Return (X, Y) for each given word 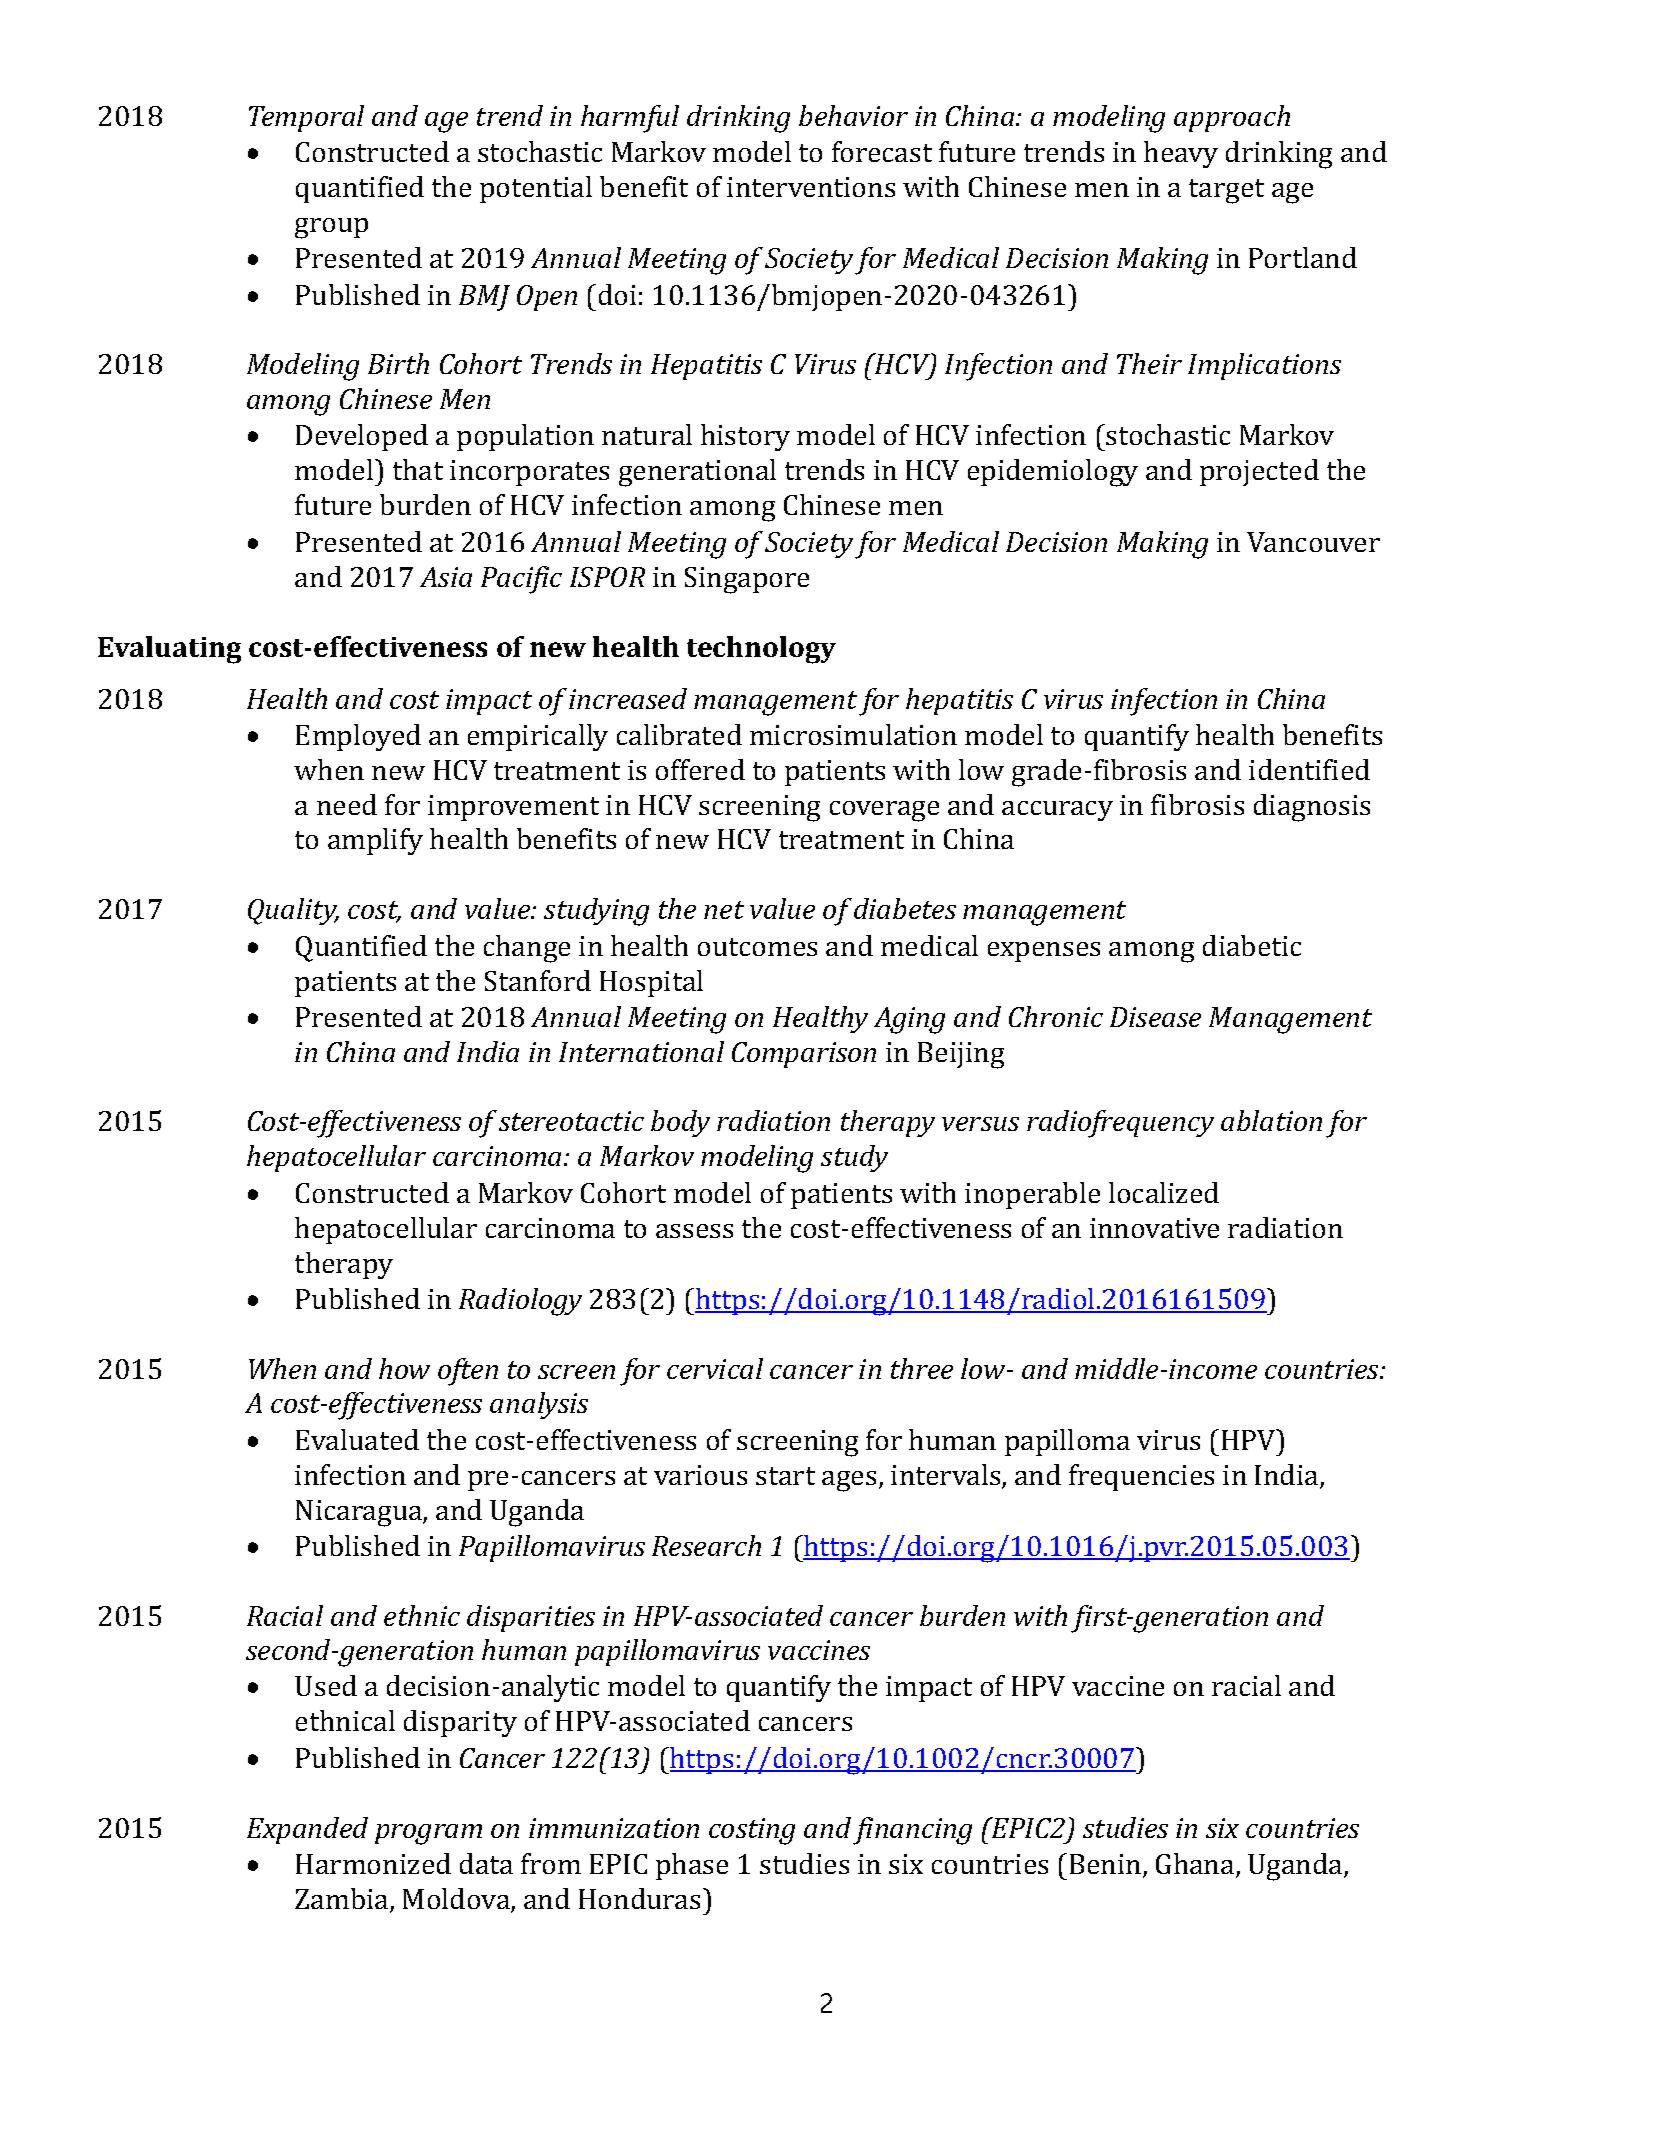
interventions (811, 187)
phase (692, 1866)
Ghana (1196, 1865)
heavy (1181, 154)
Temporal (306, 118)
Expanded (307, 1830)
